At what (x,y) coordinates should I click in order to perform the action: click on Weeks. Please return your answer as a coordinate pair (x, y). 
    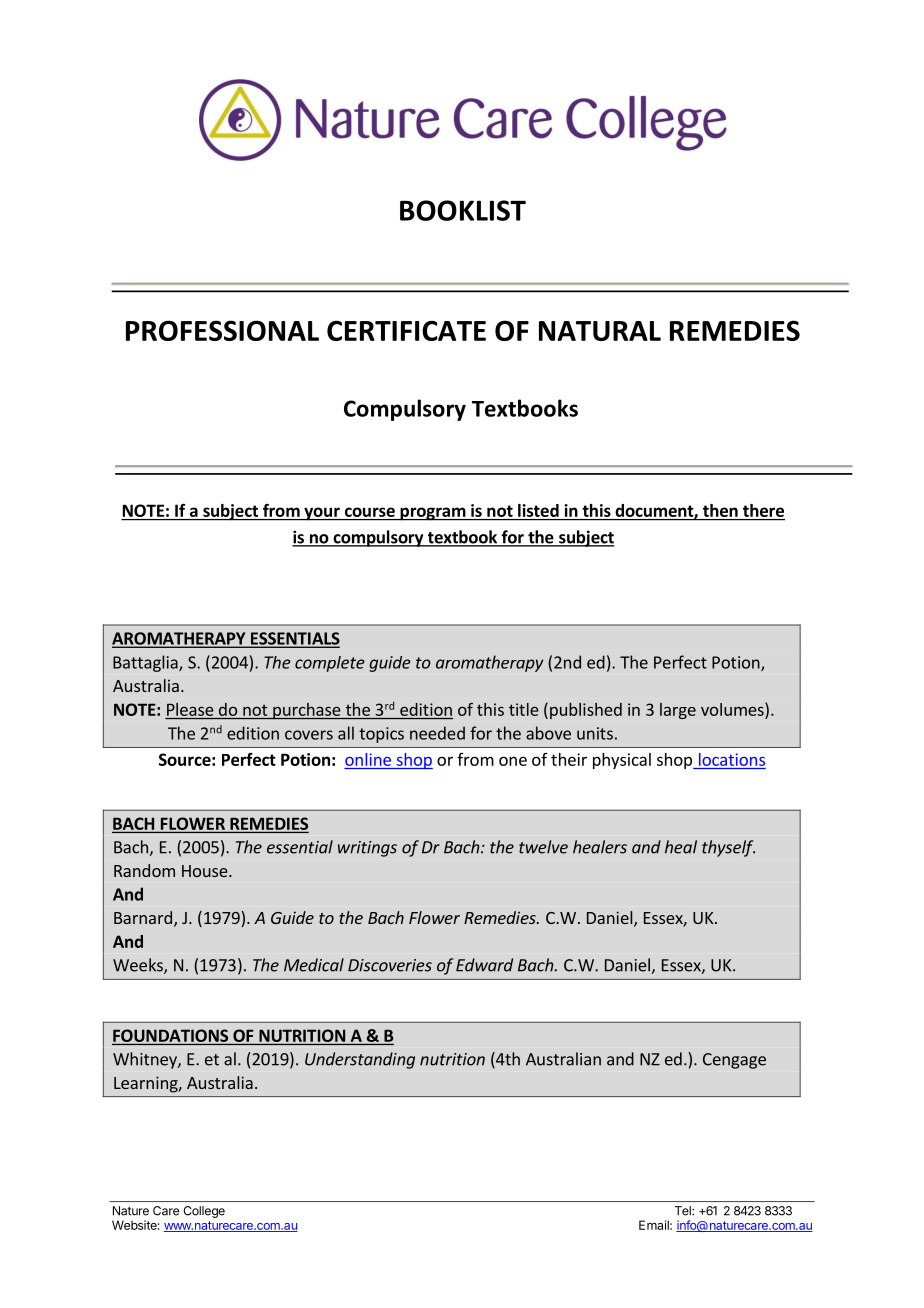
    Looking at the image, I should click on (139, 966).
